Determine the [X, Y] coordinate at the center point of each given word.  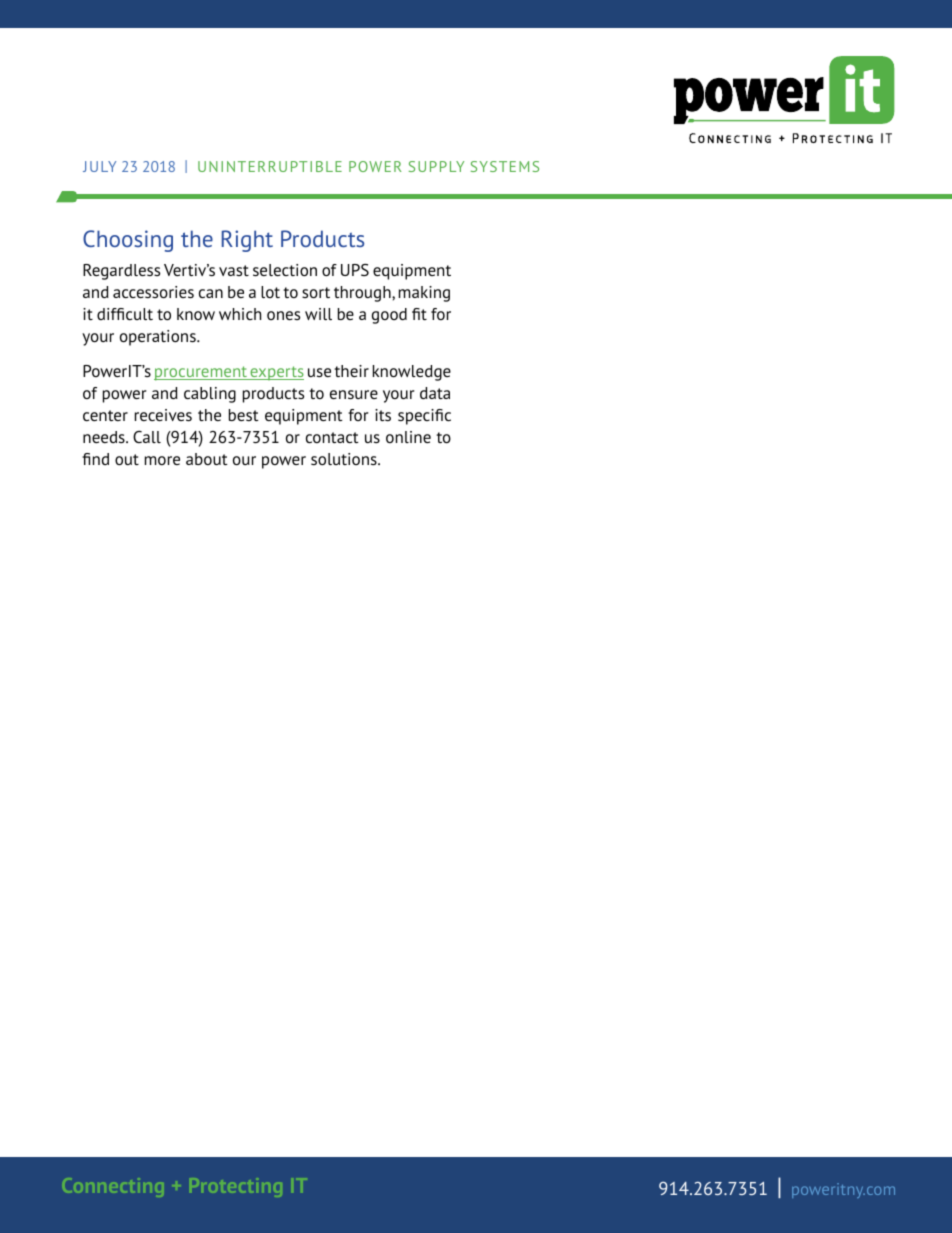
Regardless [121, 272]
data [435, 393]
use [319, 372]
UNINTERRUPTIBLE [270, 166]
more [162, 460]
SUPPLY [436, 166]
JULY [99, 166]
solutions [345, 459]
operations [159, 338]
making [424, 294]
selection [285, 270]
